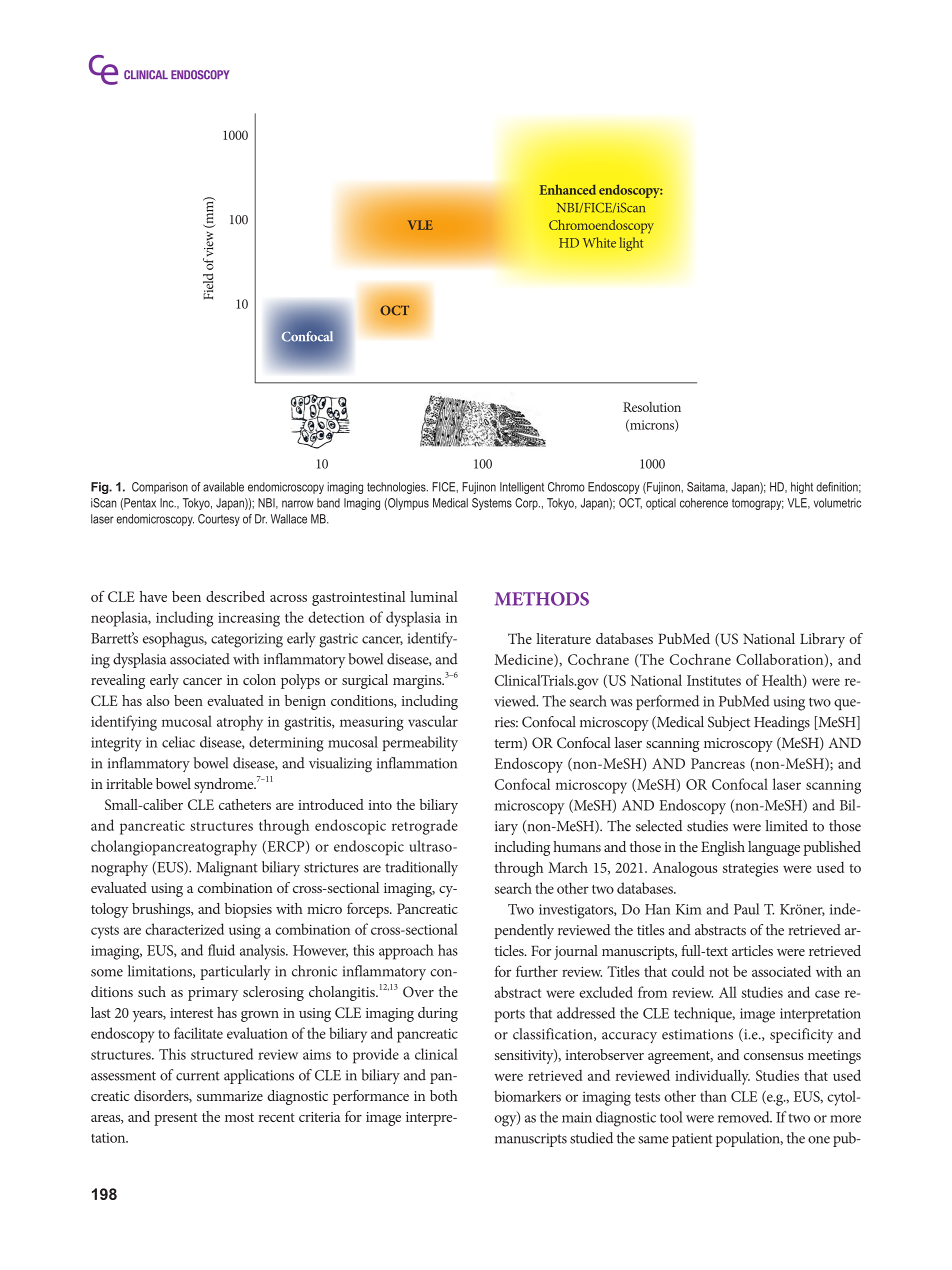 This page has height=1270, width=952. I want to click on also, so click(158, 700).
